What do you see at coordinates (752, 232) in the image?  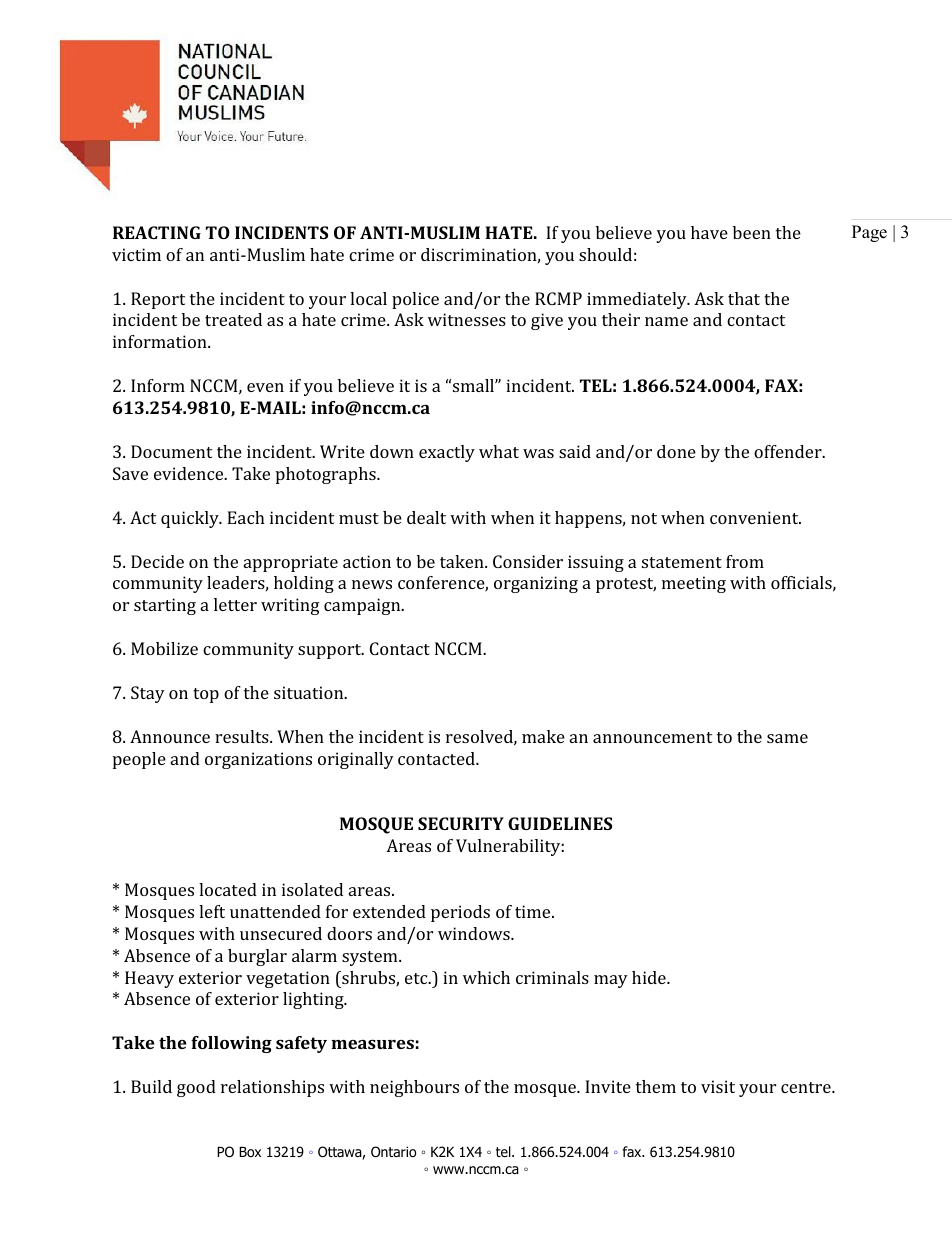 I see `been` at bounding box center [752, 232].
